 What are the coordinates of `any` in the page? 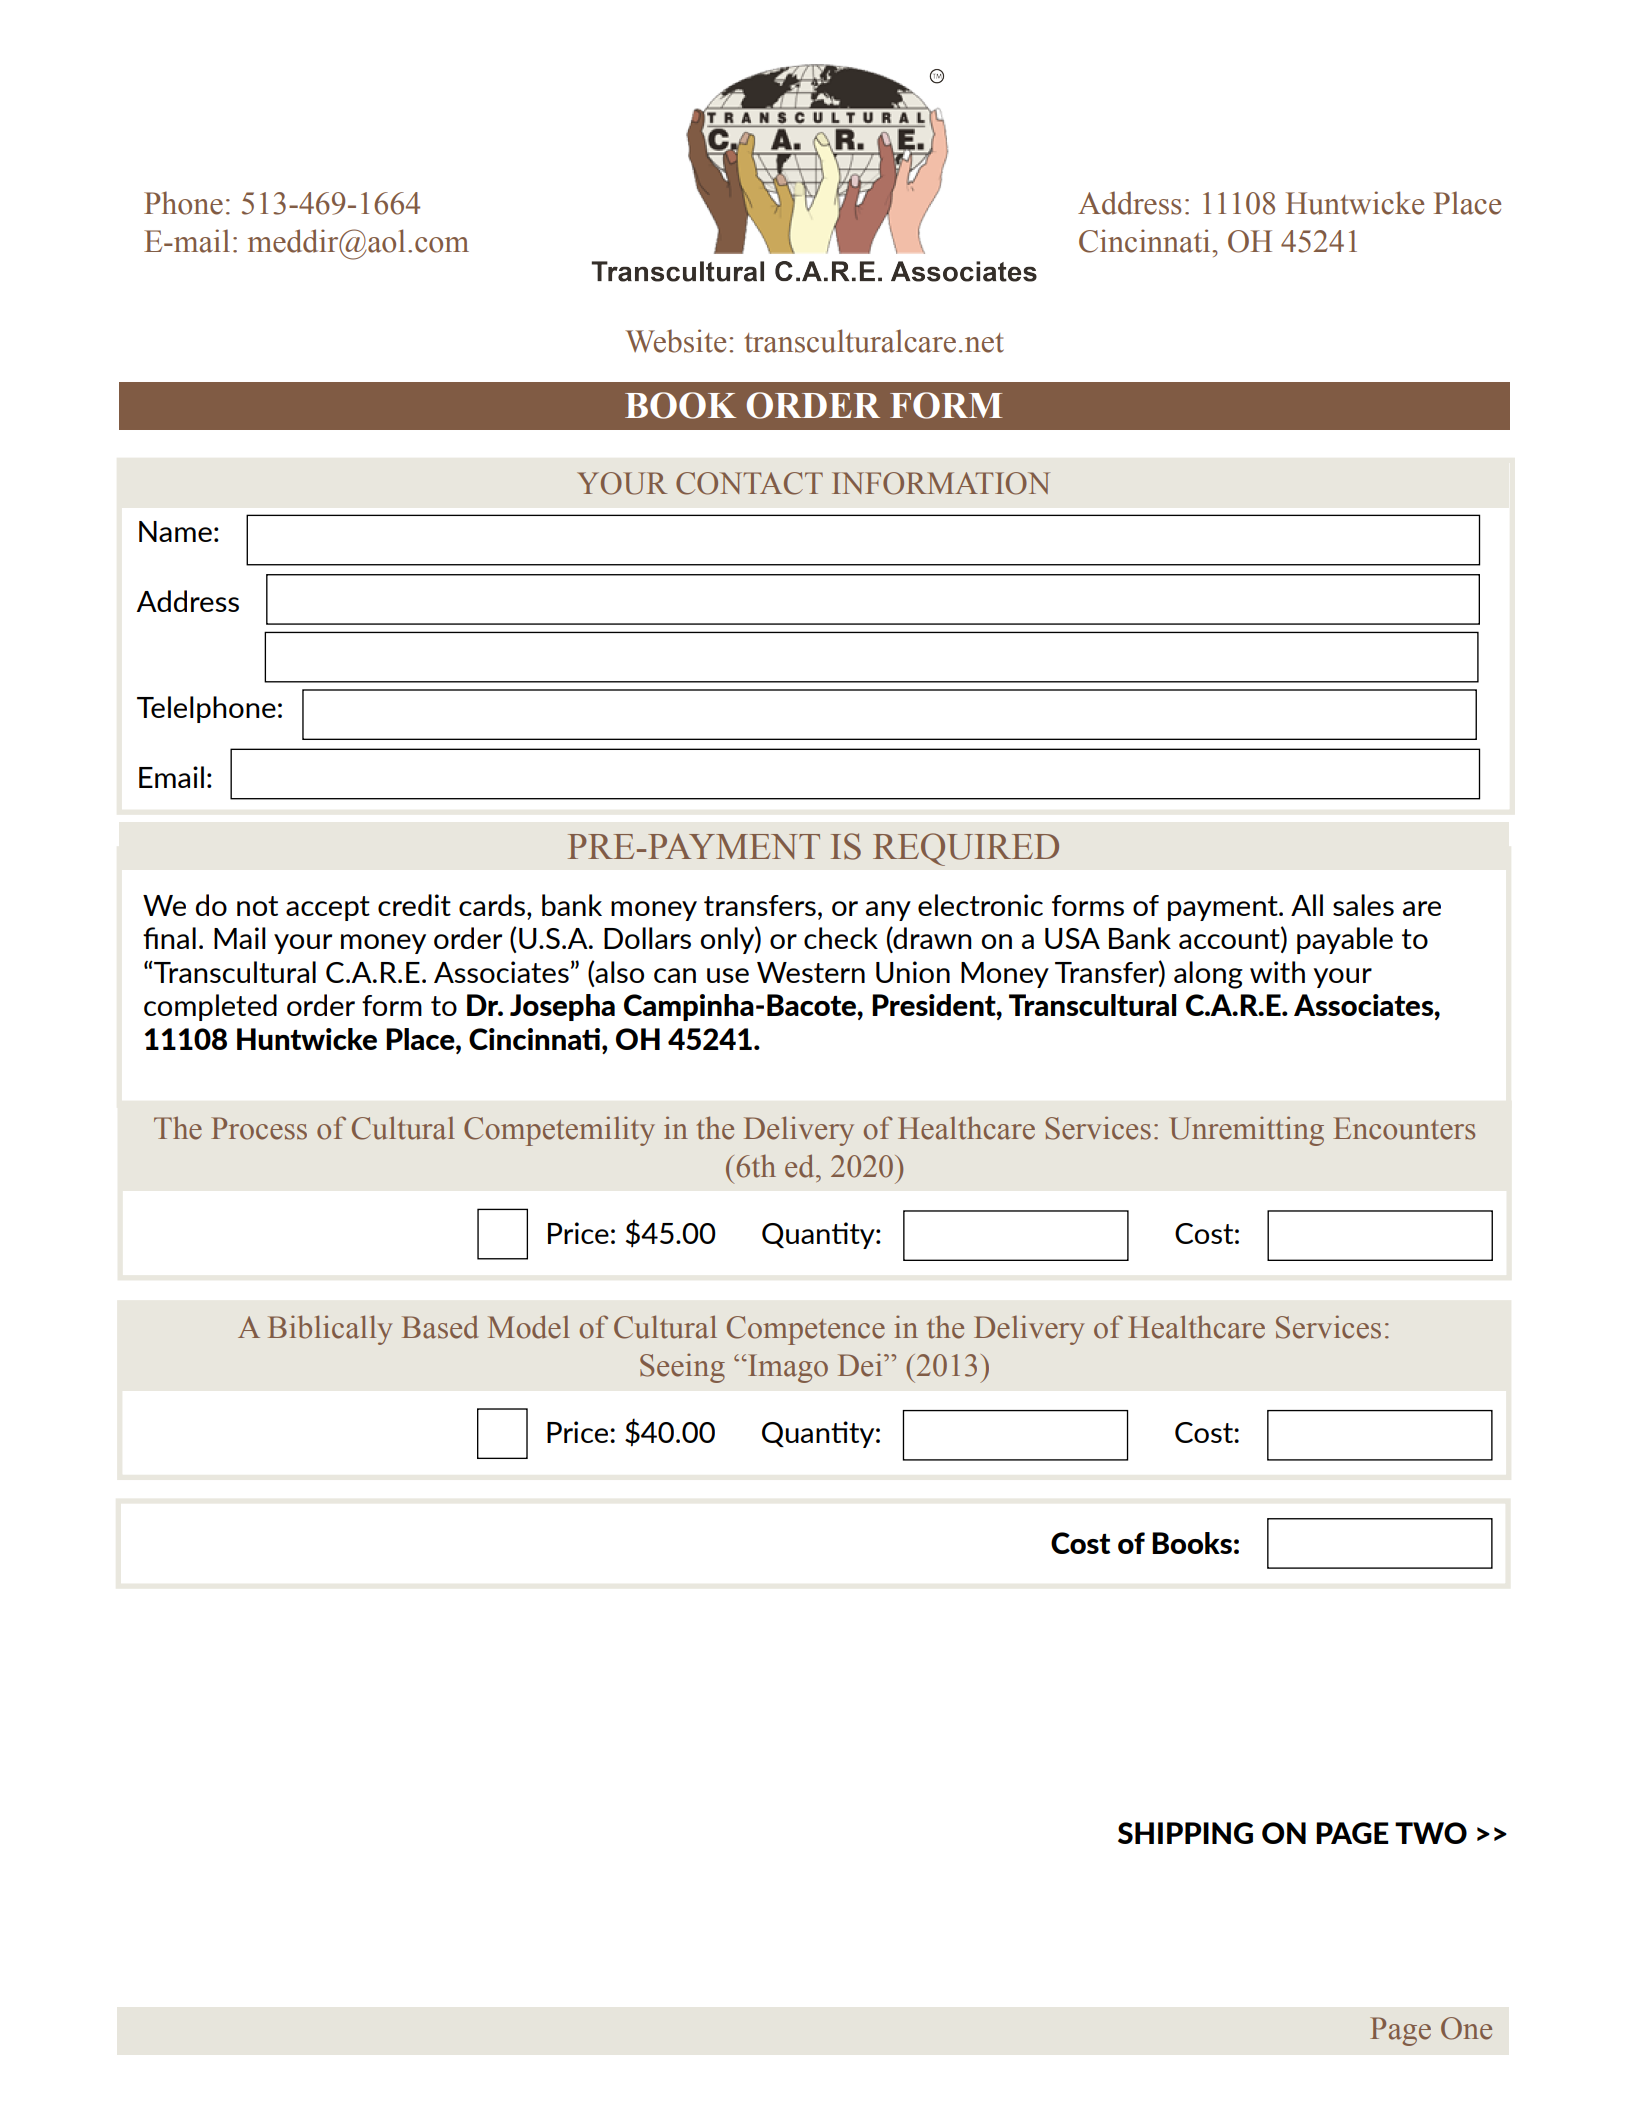 It's located at (888, 911).
